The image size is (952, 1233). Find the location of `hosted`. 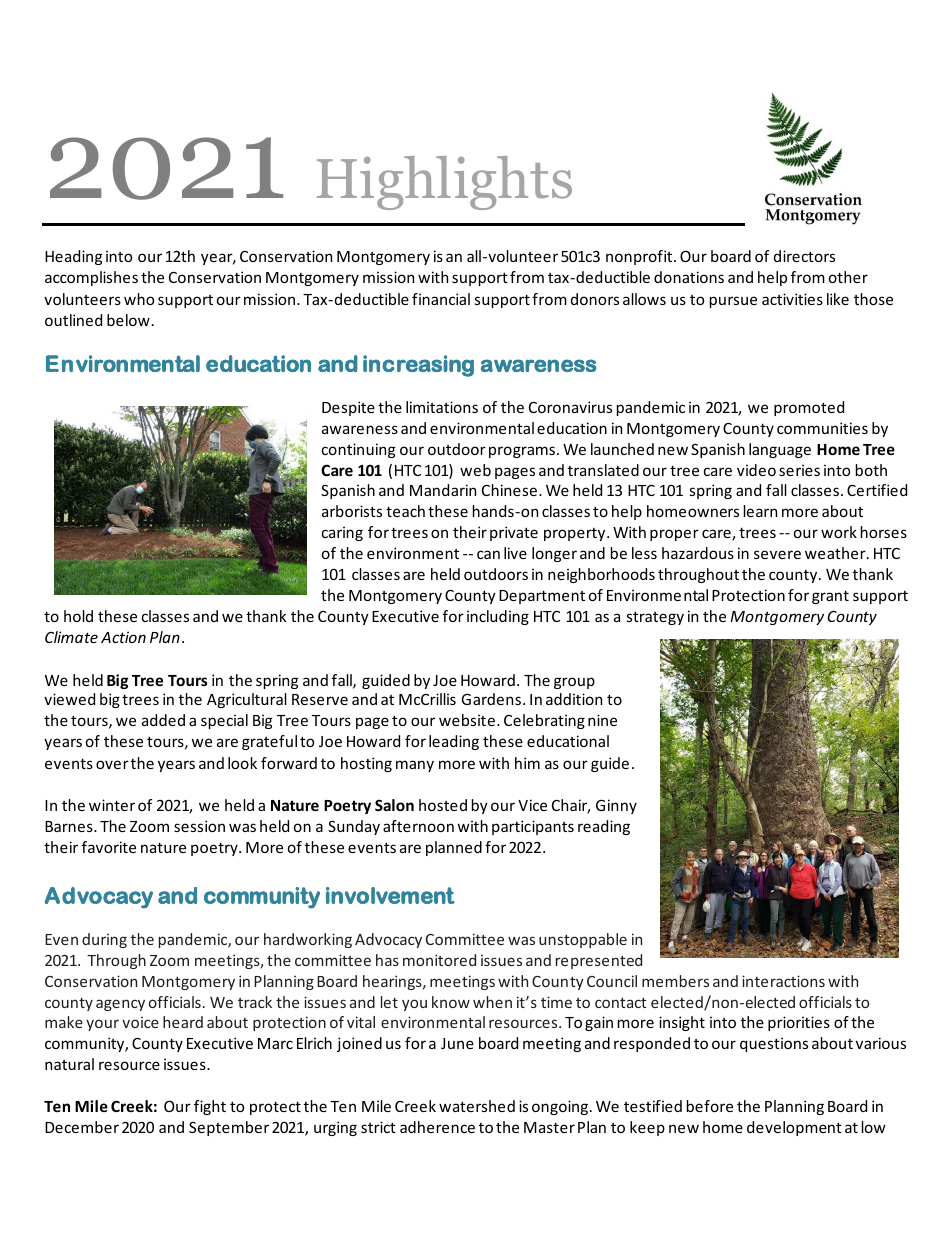

hosted is located at coordinates (443, 805).
